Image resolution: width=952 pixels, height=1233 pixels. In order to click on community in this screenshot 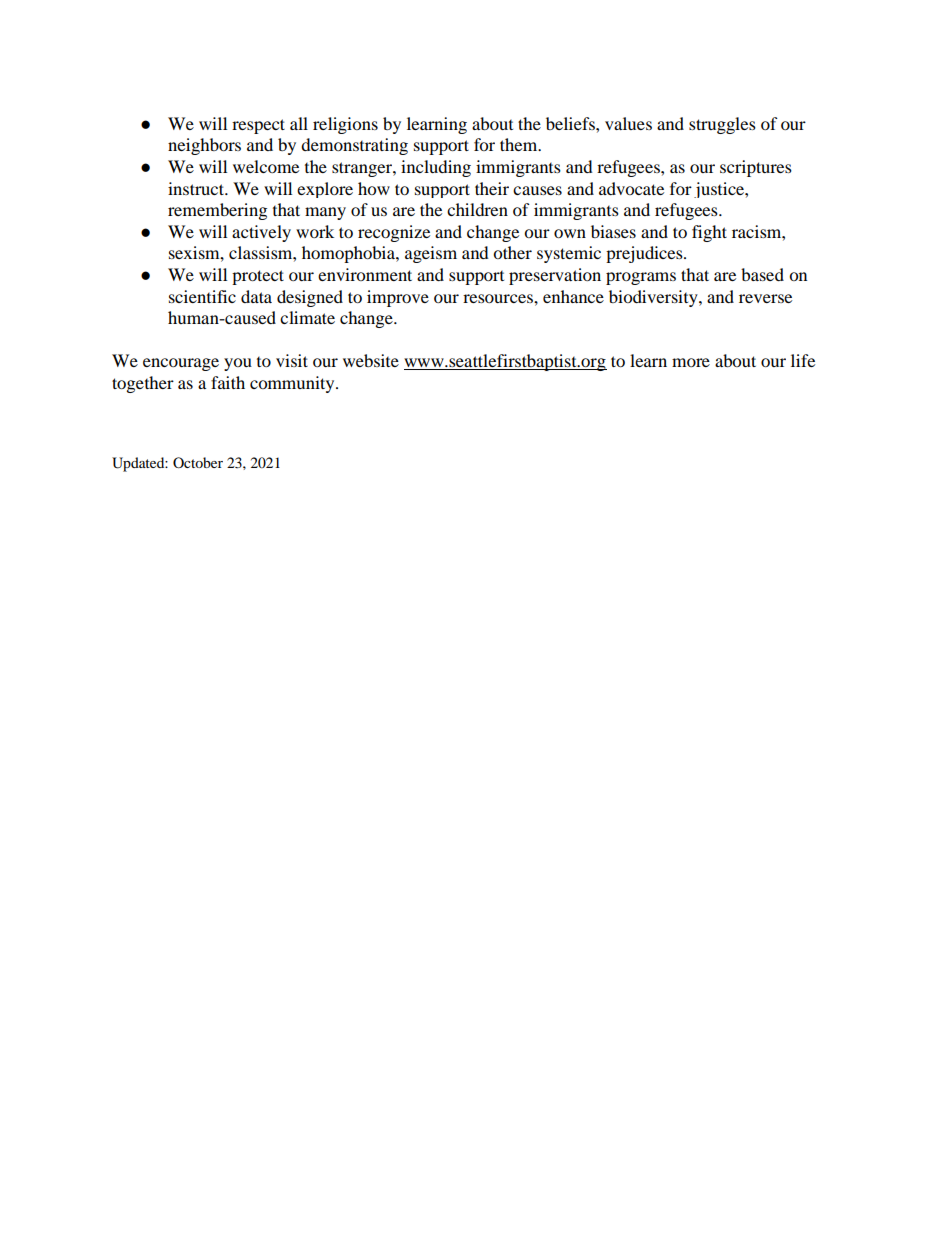, I will do `click(293, 384)`.
